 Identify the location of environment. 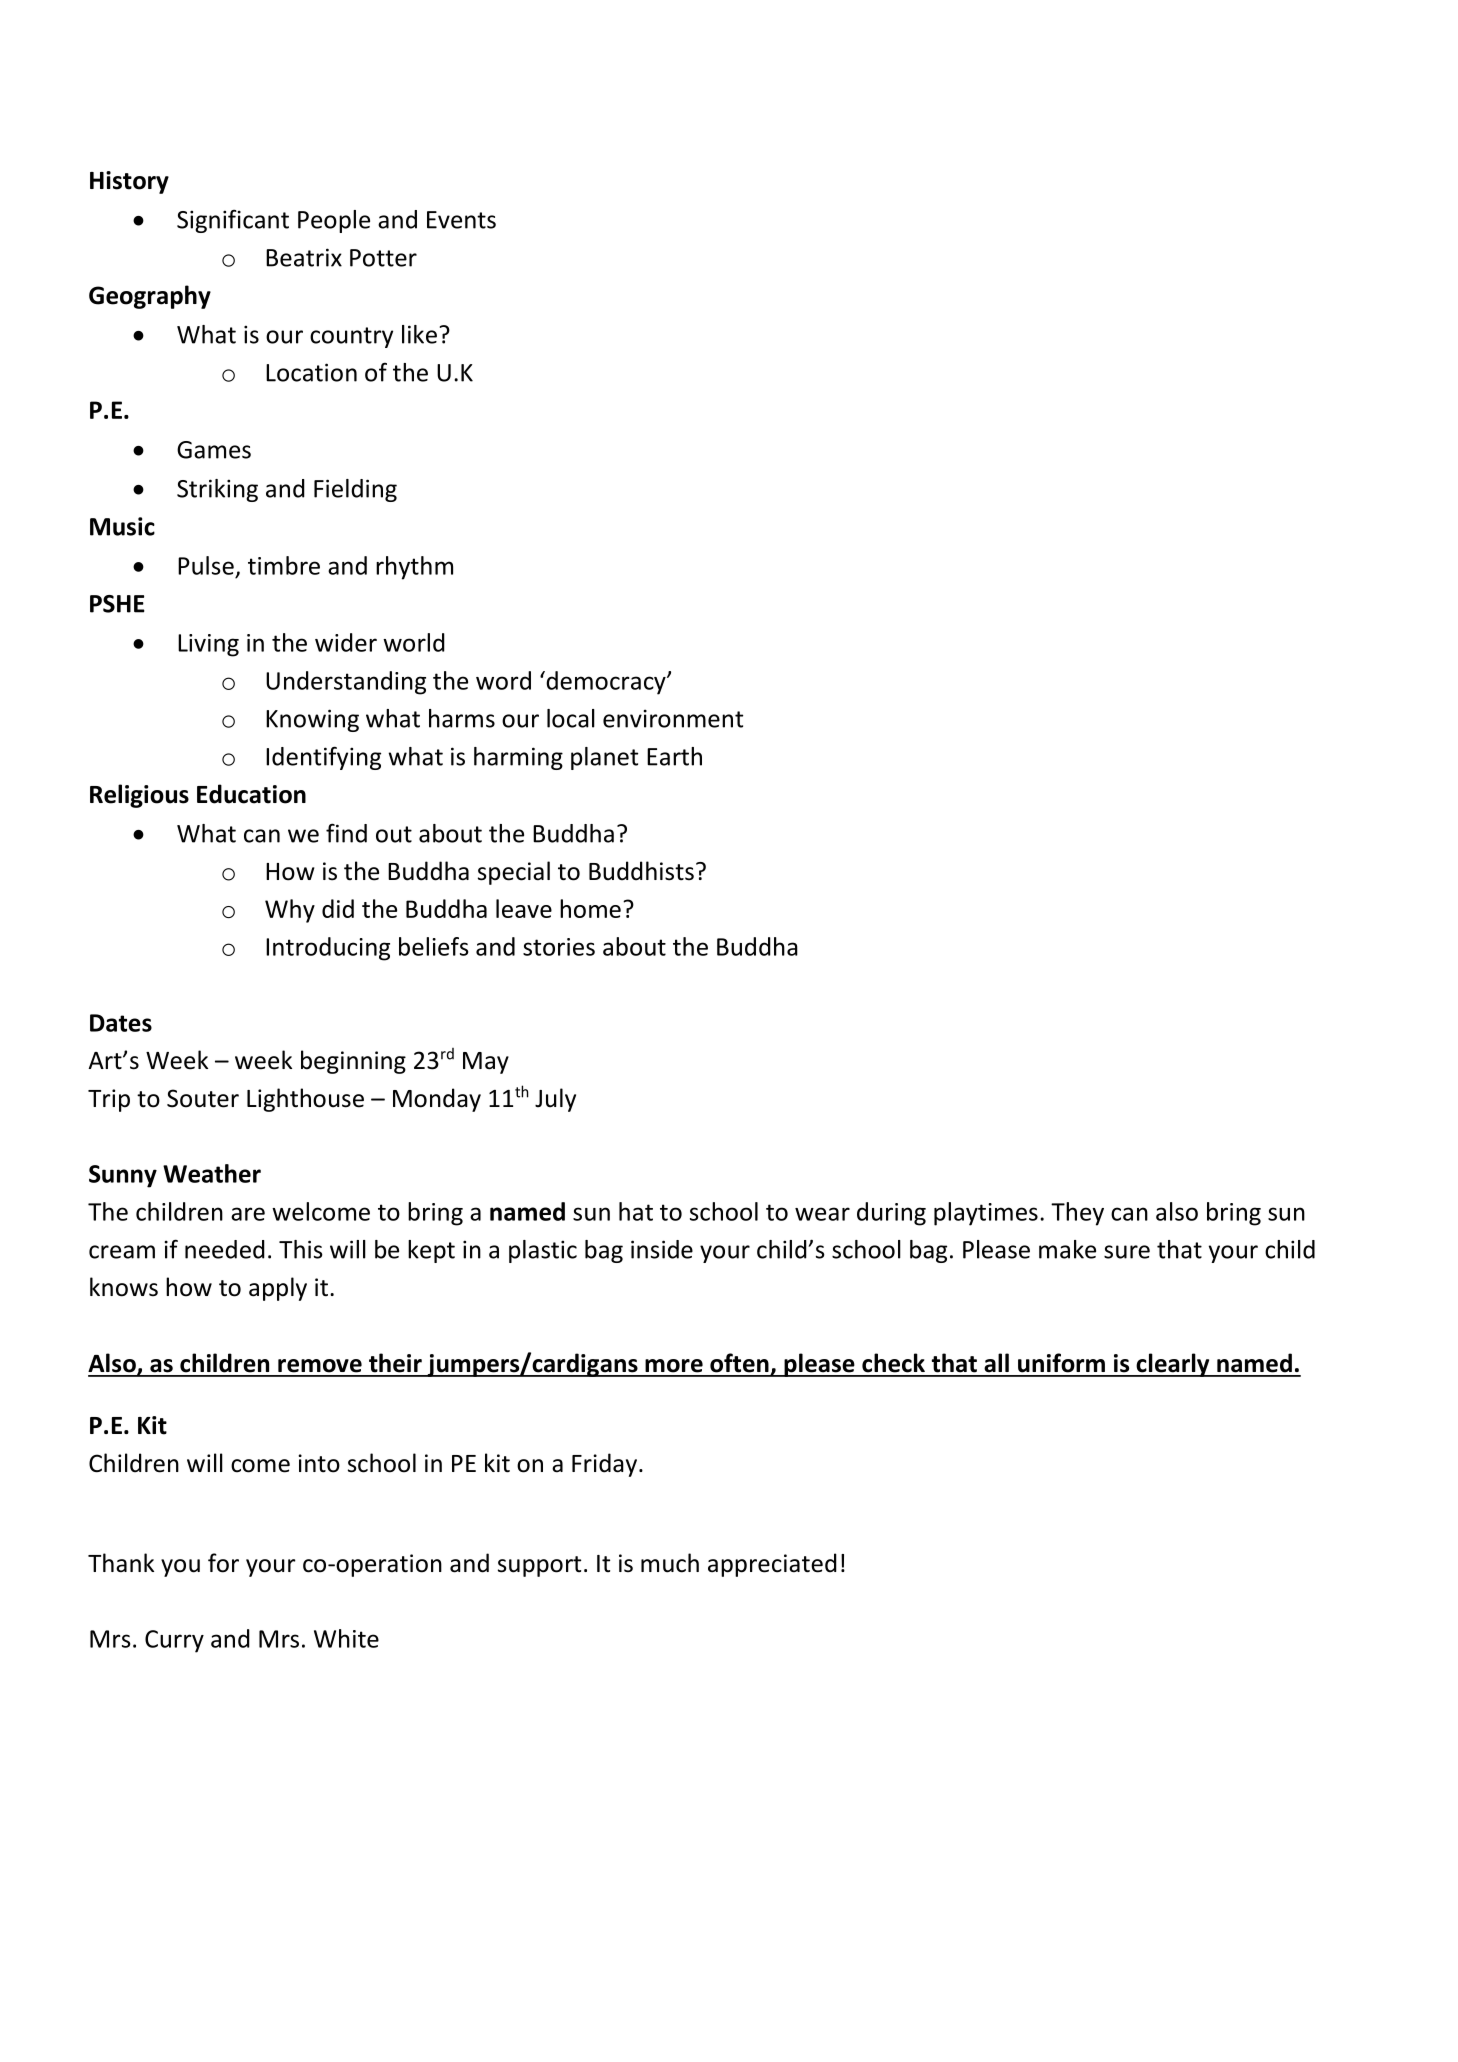
(673, 718).
